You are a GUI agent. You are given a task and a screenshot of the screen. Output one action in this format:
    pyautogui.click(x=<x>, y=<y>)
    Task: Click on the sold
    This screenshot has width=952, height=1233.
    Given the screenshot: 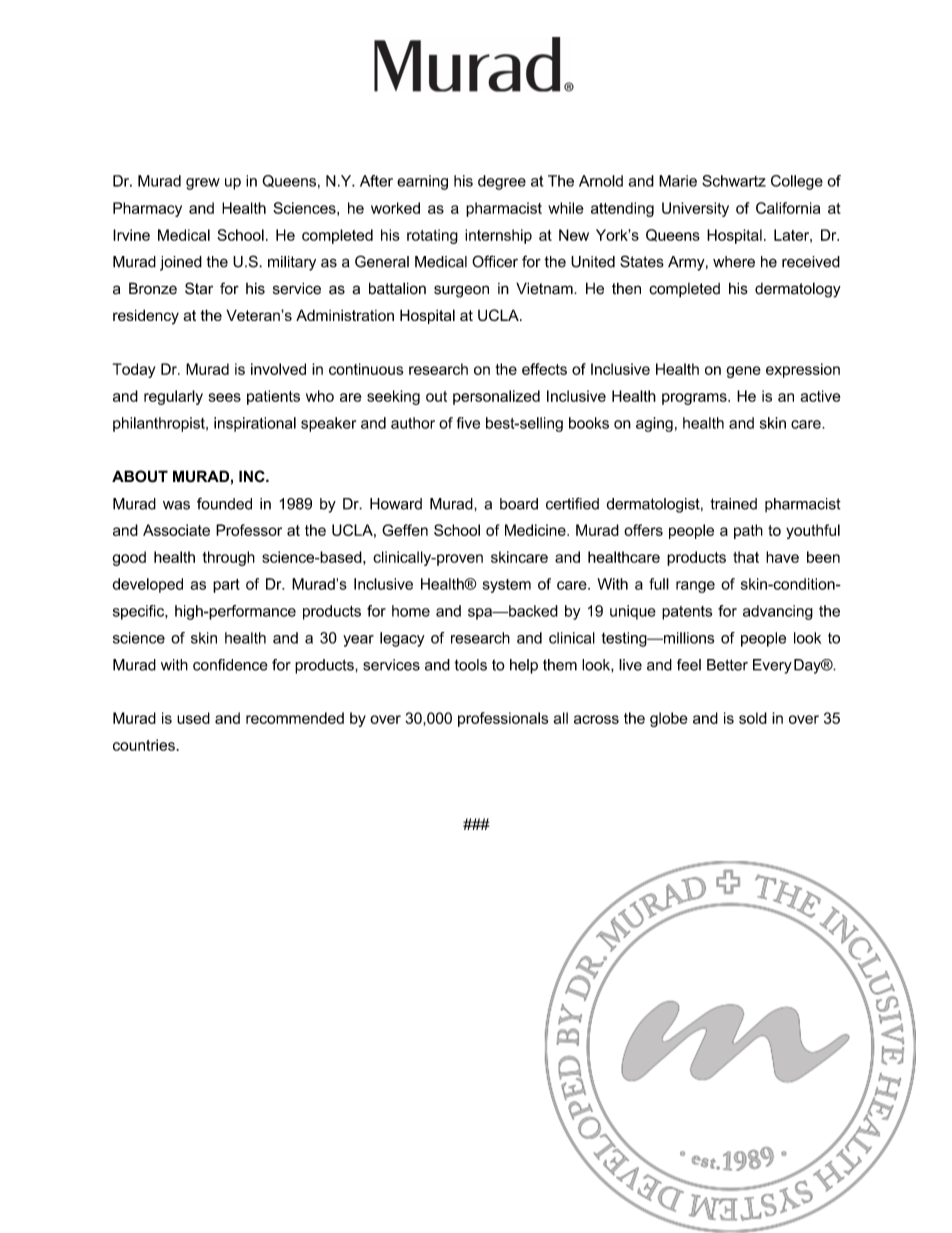 What is the action you would take?
    pyautogui.click(x=753, y=718)
